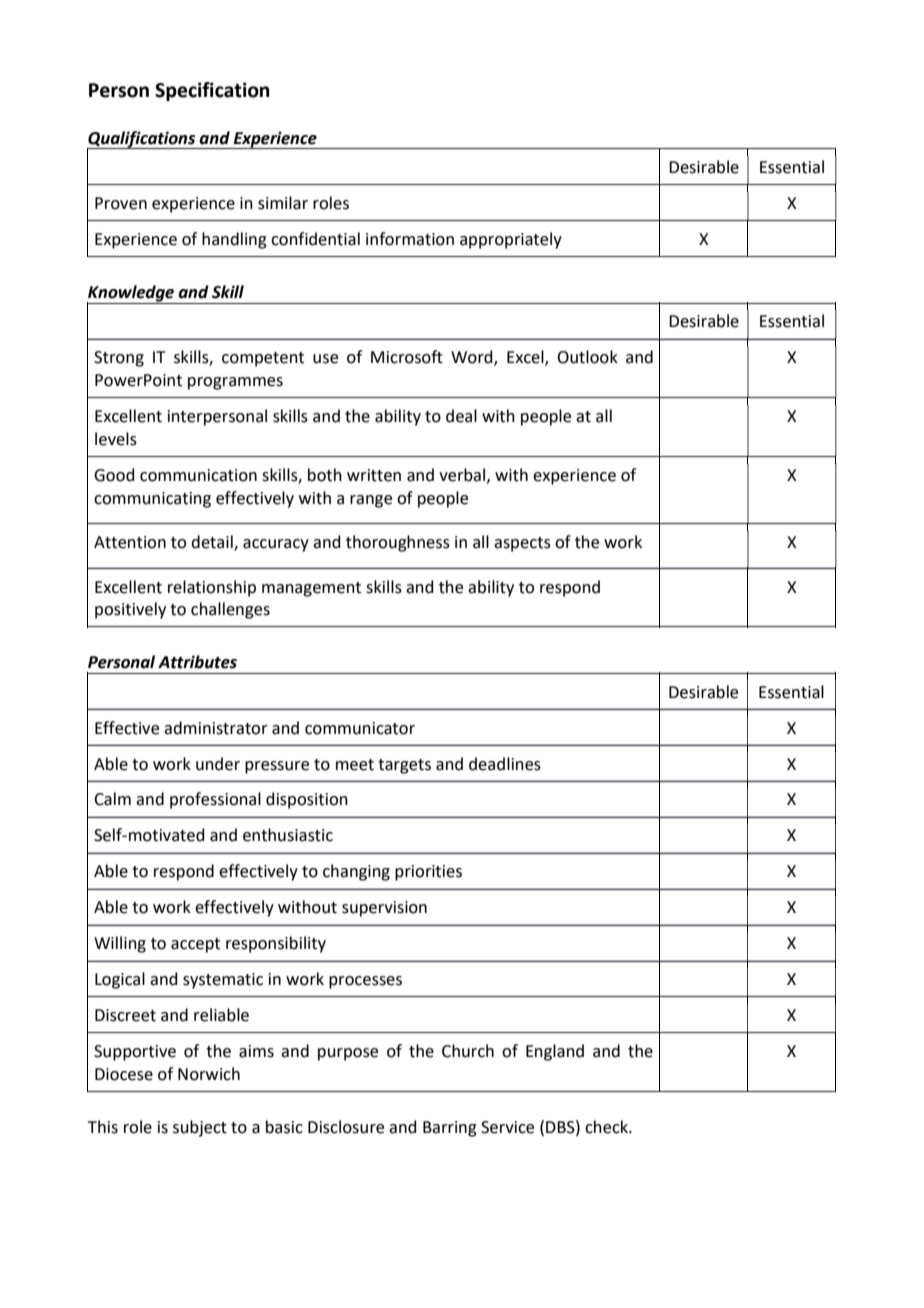 The height and width of the document is (1308, 924). Describe the element at coordinates (522, 544) in the document. I see `aspects` at that location.
